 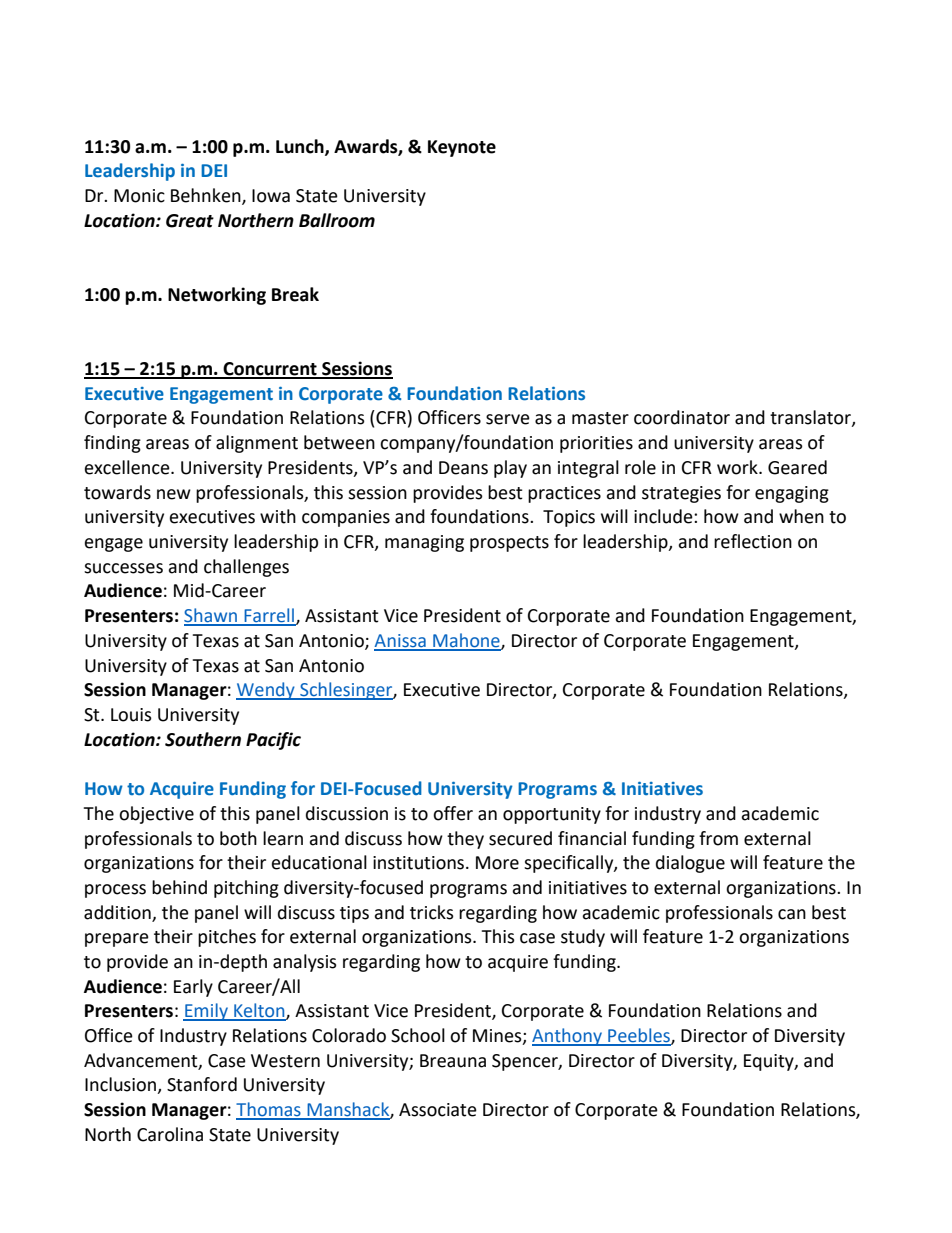 I want to click on Keynote, so click(x=462, y=148).
